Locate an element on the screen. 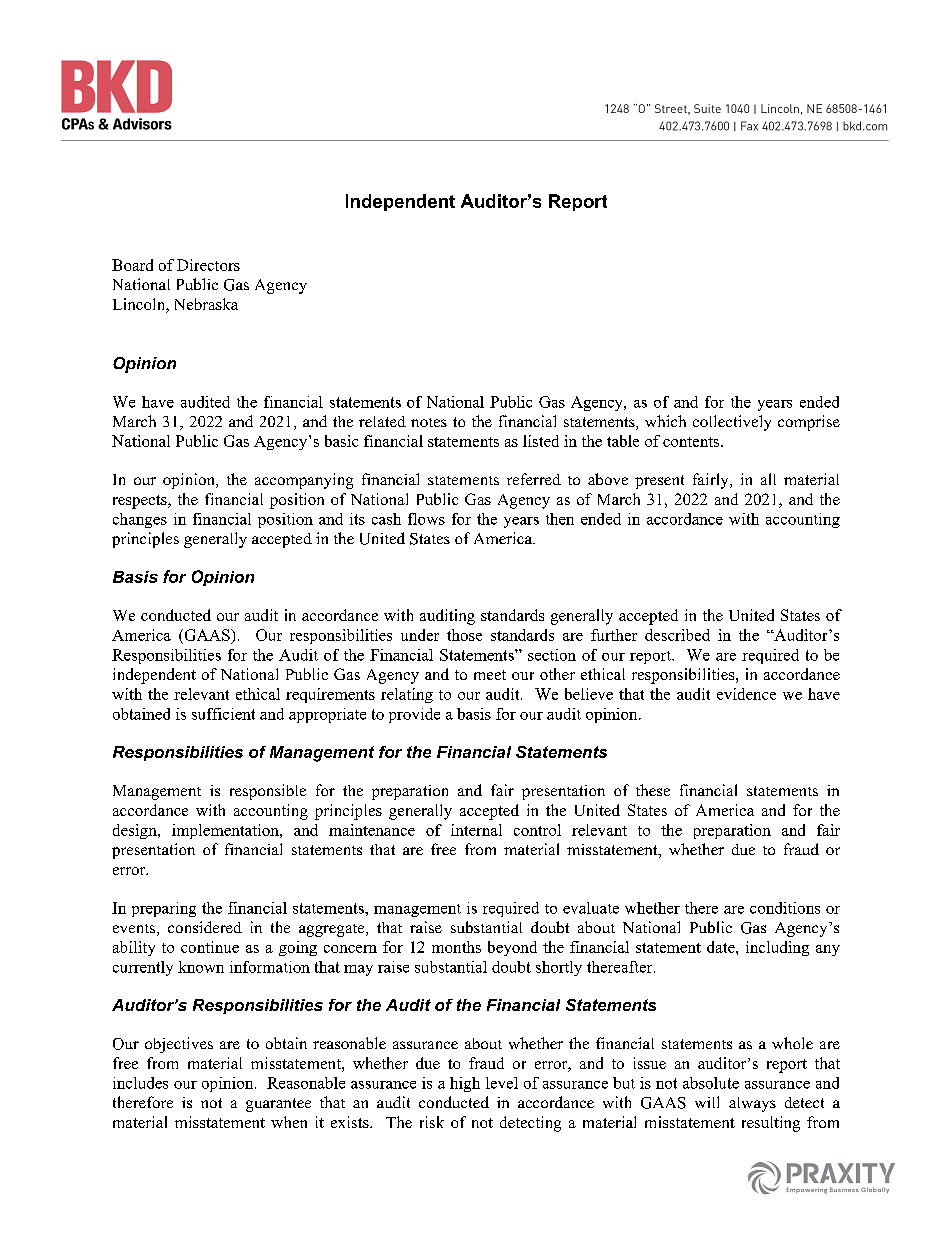 The image size is (952, 1233). Nebraska is located at coordinates (206, 304).
